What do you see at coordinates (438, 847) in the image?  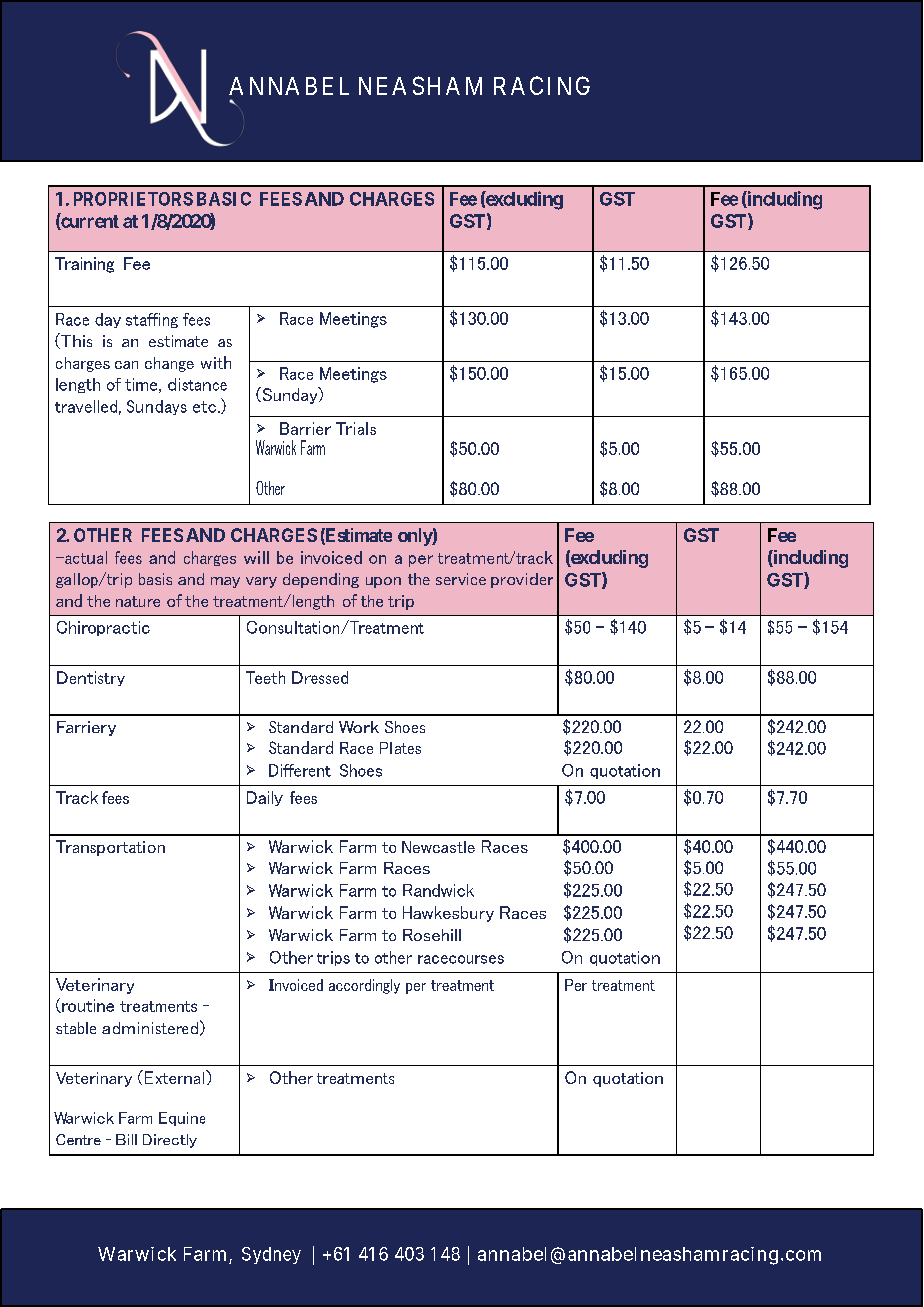 I see `Newcastle` at bounding box center [438, 847].
